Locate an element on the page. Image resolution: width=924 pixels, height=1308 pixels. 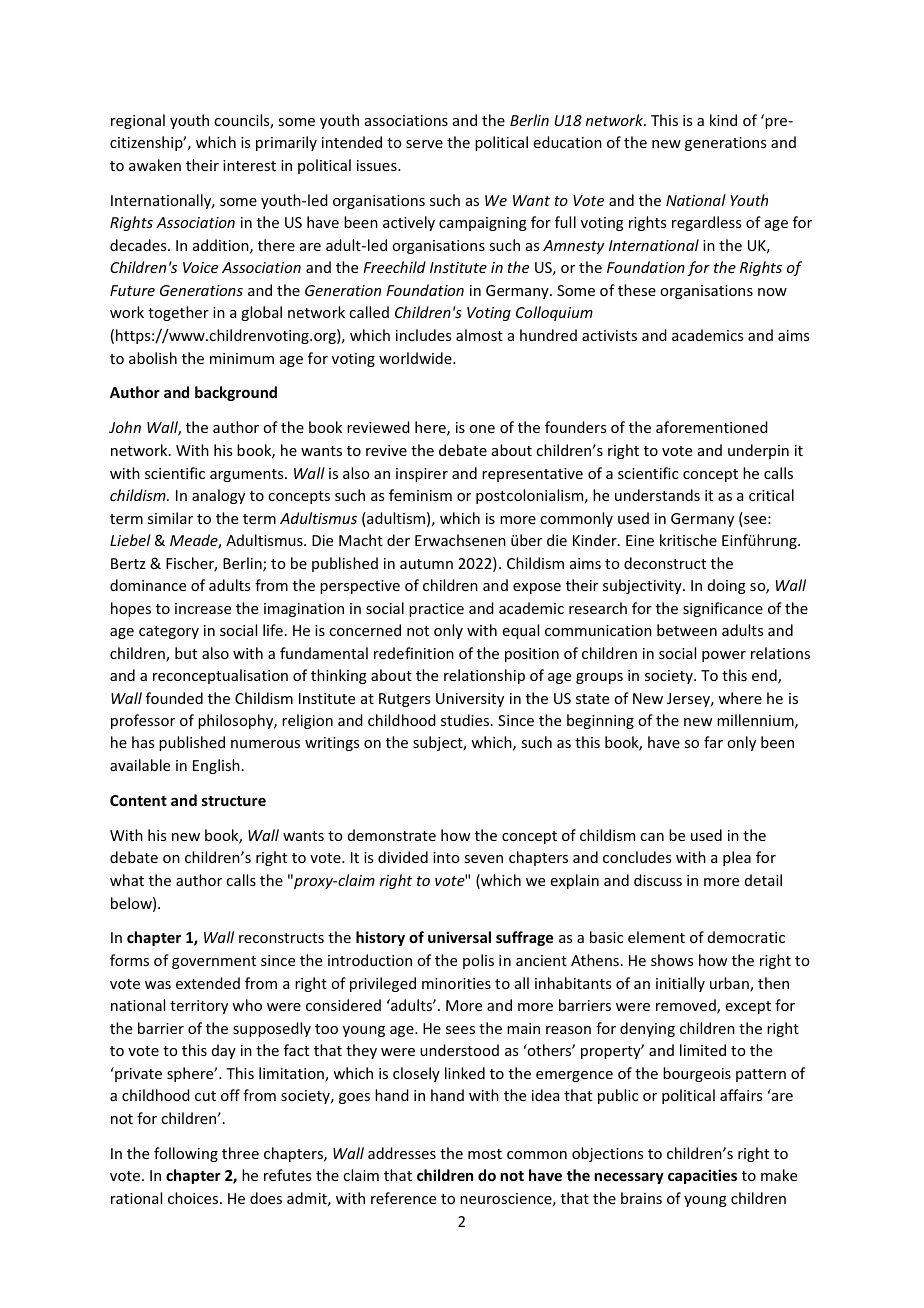
into is located at coordinates (446, 857).
